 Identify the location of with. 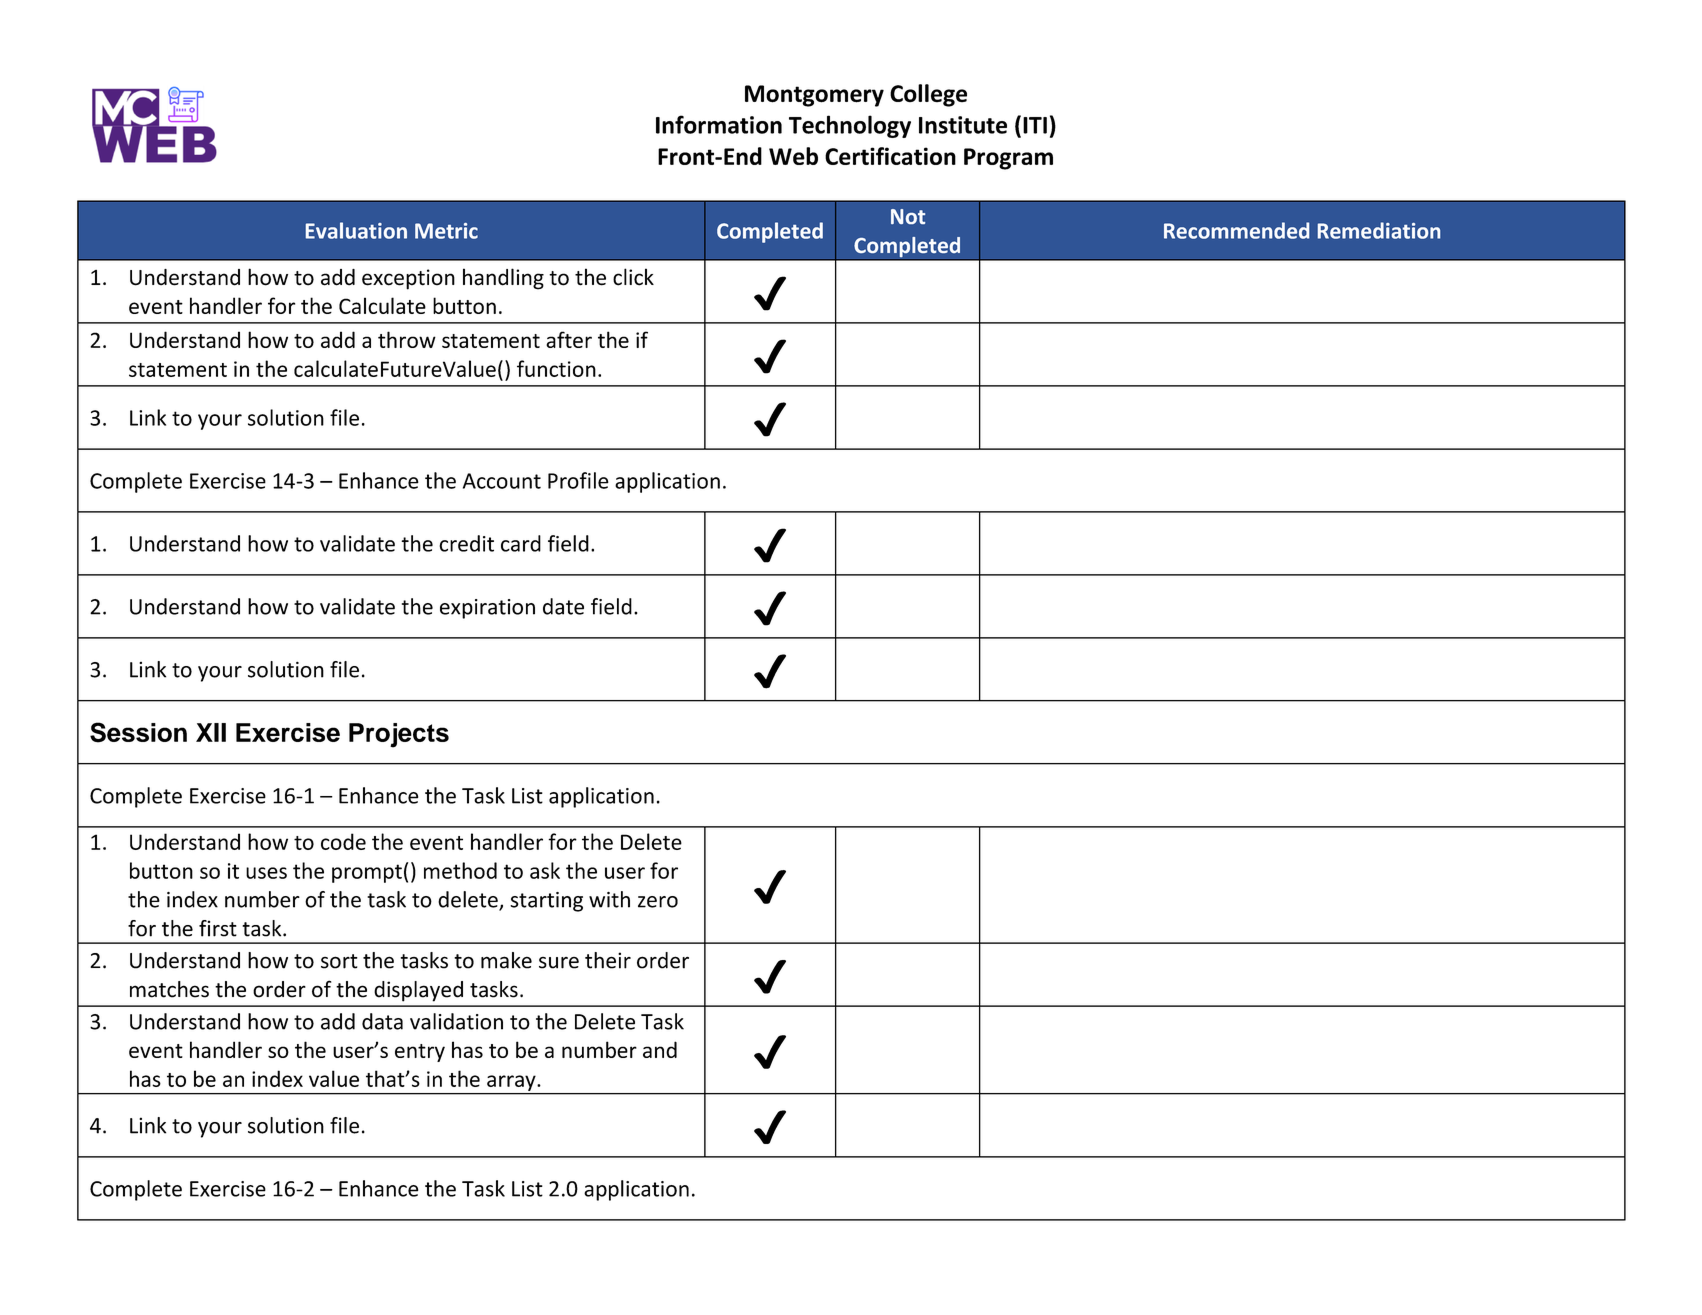
(609, 899).
